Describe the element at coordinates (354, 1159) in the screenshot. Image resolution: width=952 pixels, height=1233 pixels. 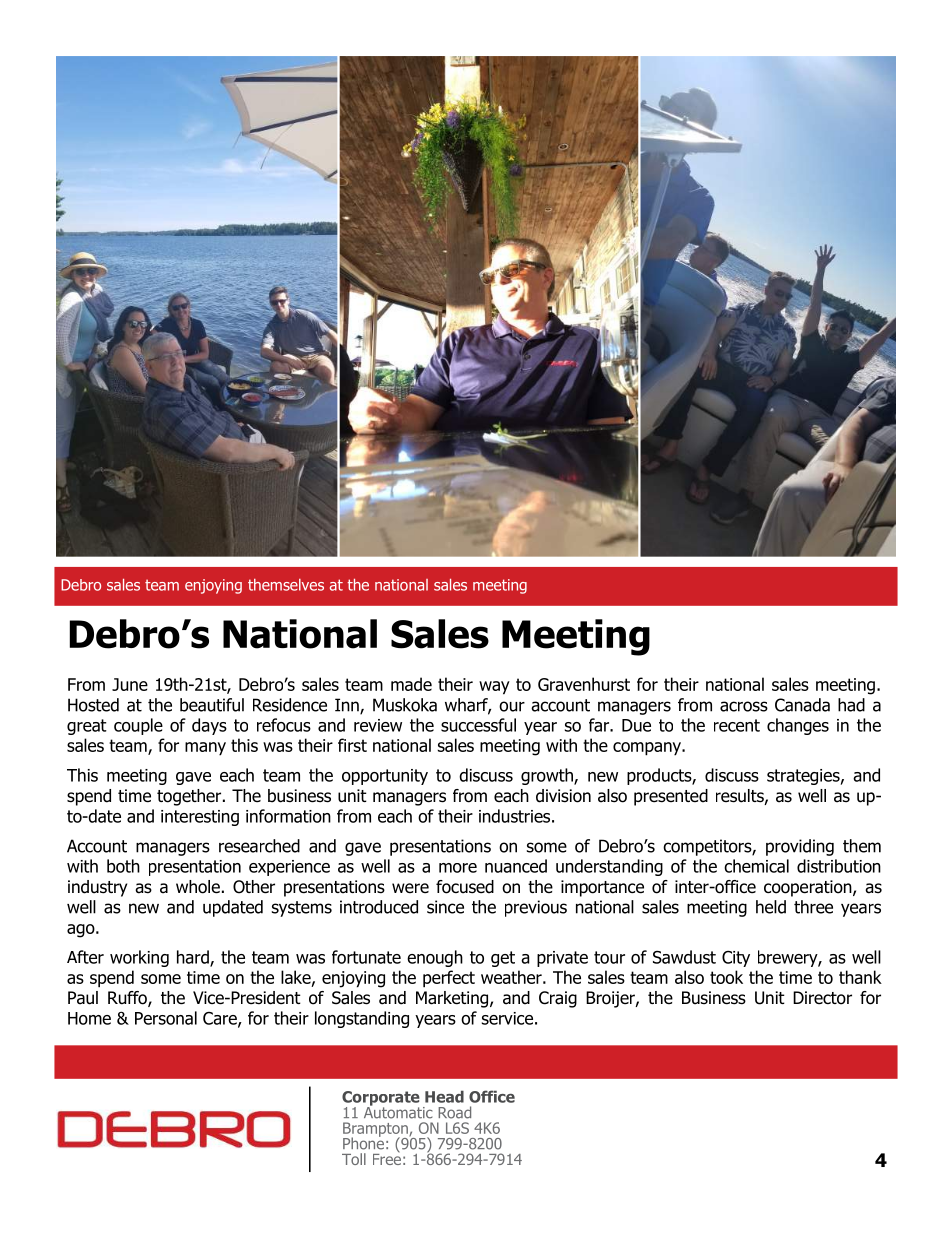
I see `Toll` at that location.
